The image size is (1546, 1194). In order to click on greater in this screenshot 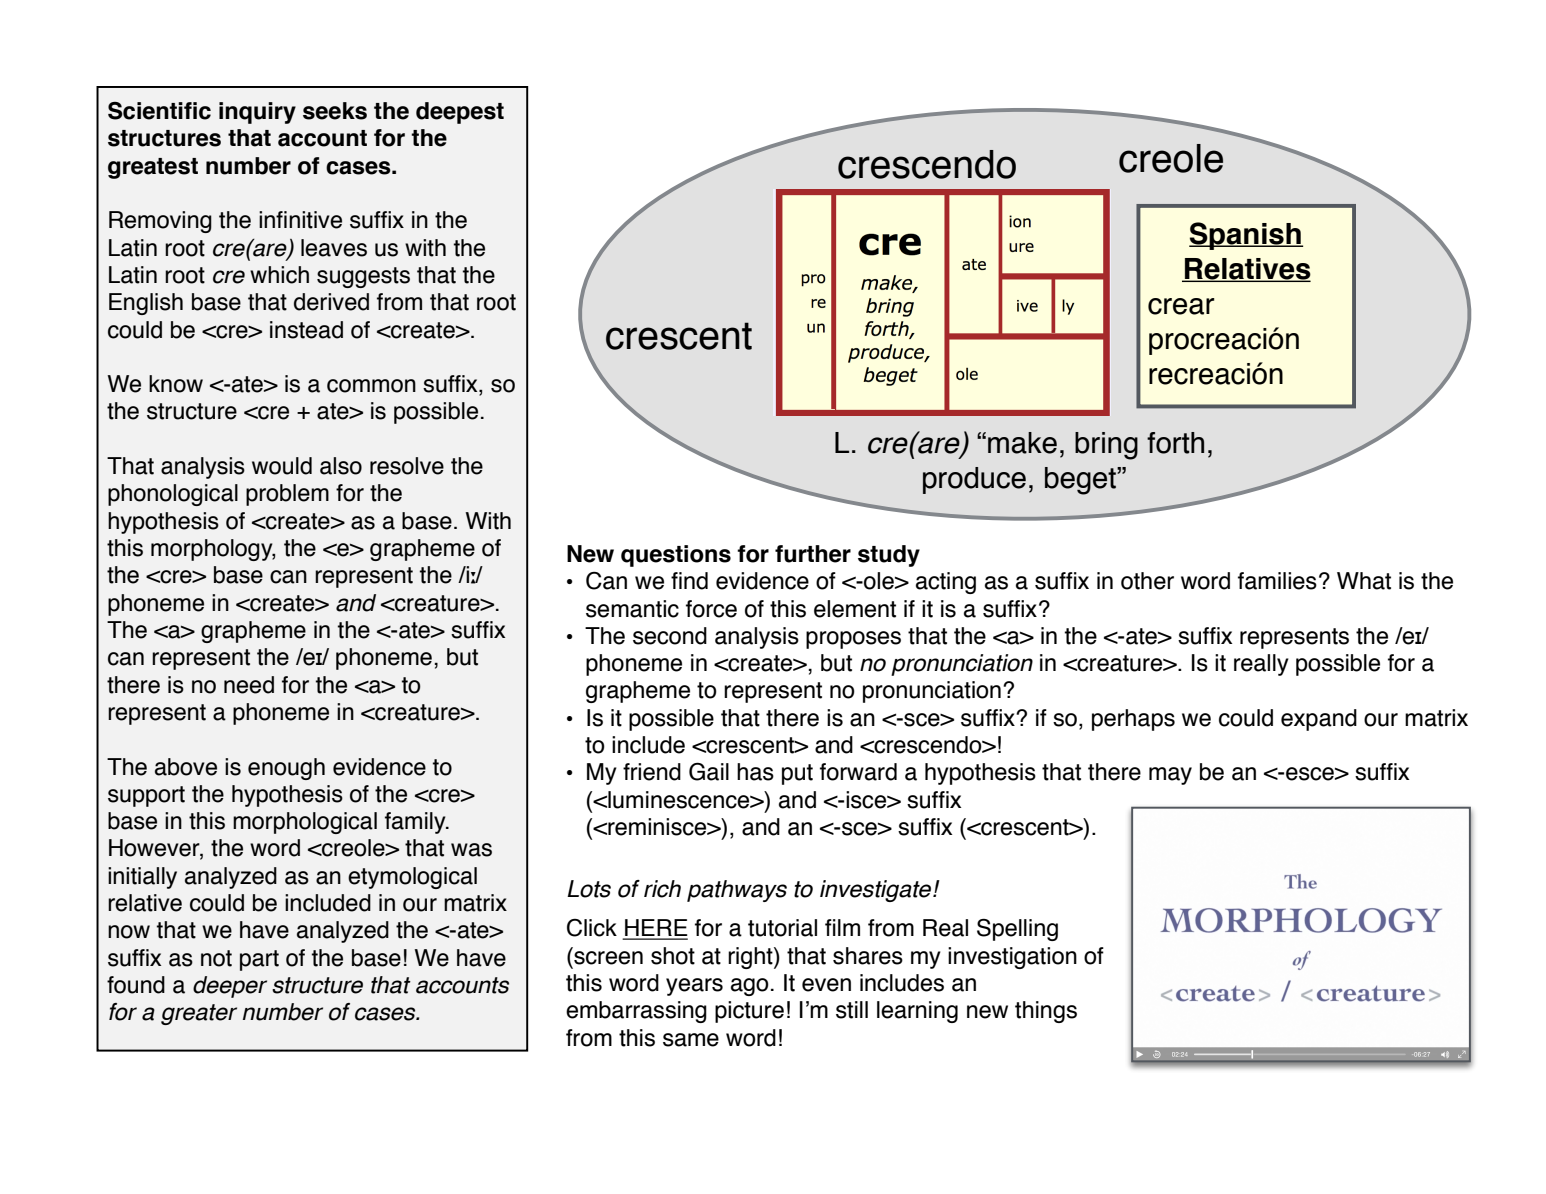, I will do `click(199, 1014)`.
